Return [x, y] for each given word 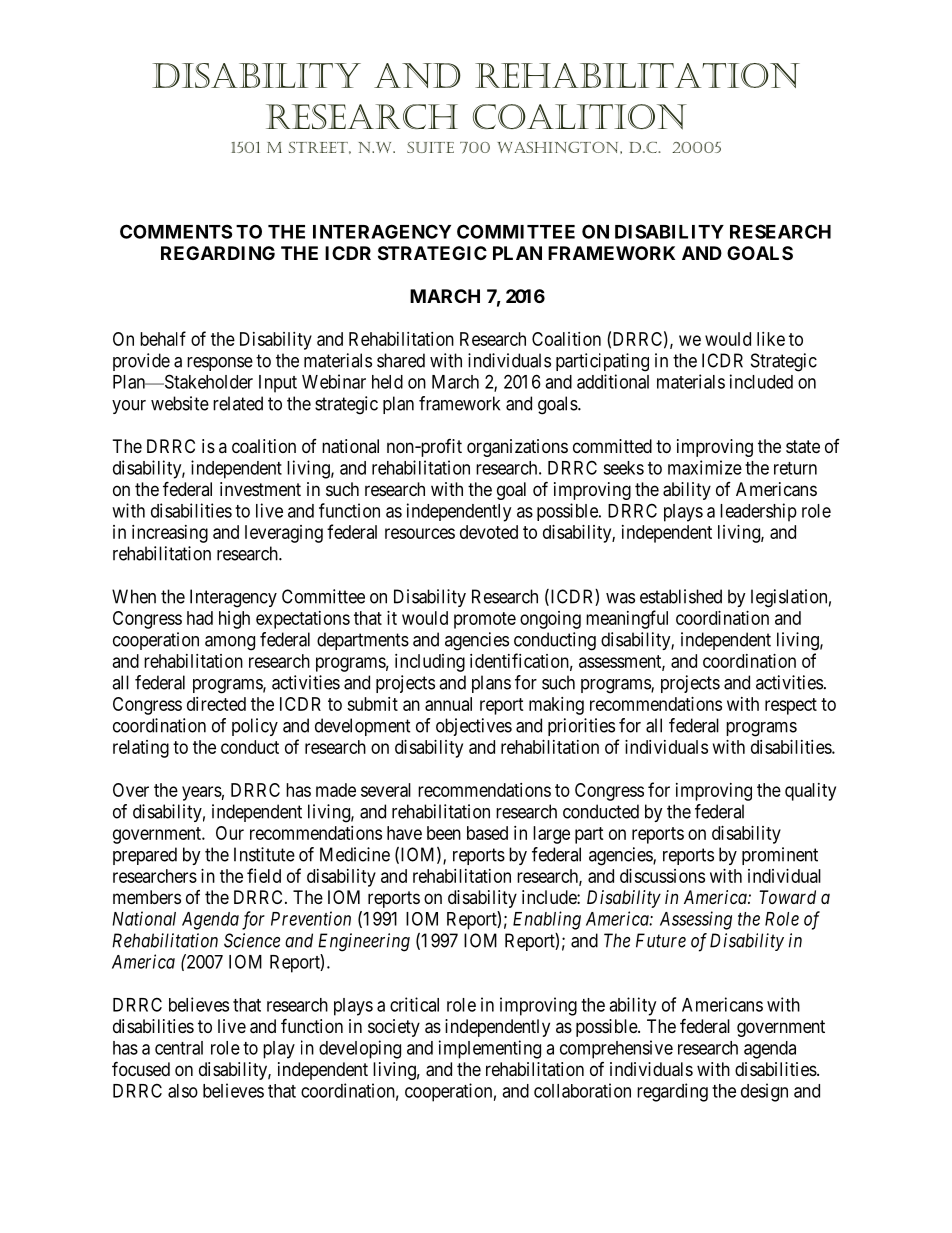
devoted [489, 532]
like [771, 339]
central [179, 1048]
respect [791, 706]
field [264, 875]
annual [448, 704]
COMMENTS [176, 231]
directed [216, 704]
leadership [758, 512]
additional [613, 381]
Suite [430, 147]
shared [401, 360]
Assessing [696, 920]
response [220, 364]
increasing [170, 534]
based [487, 833]
